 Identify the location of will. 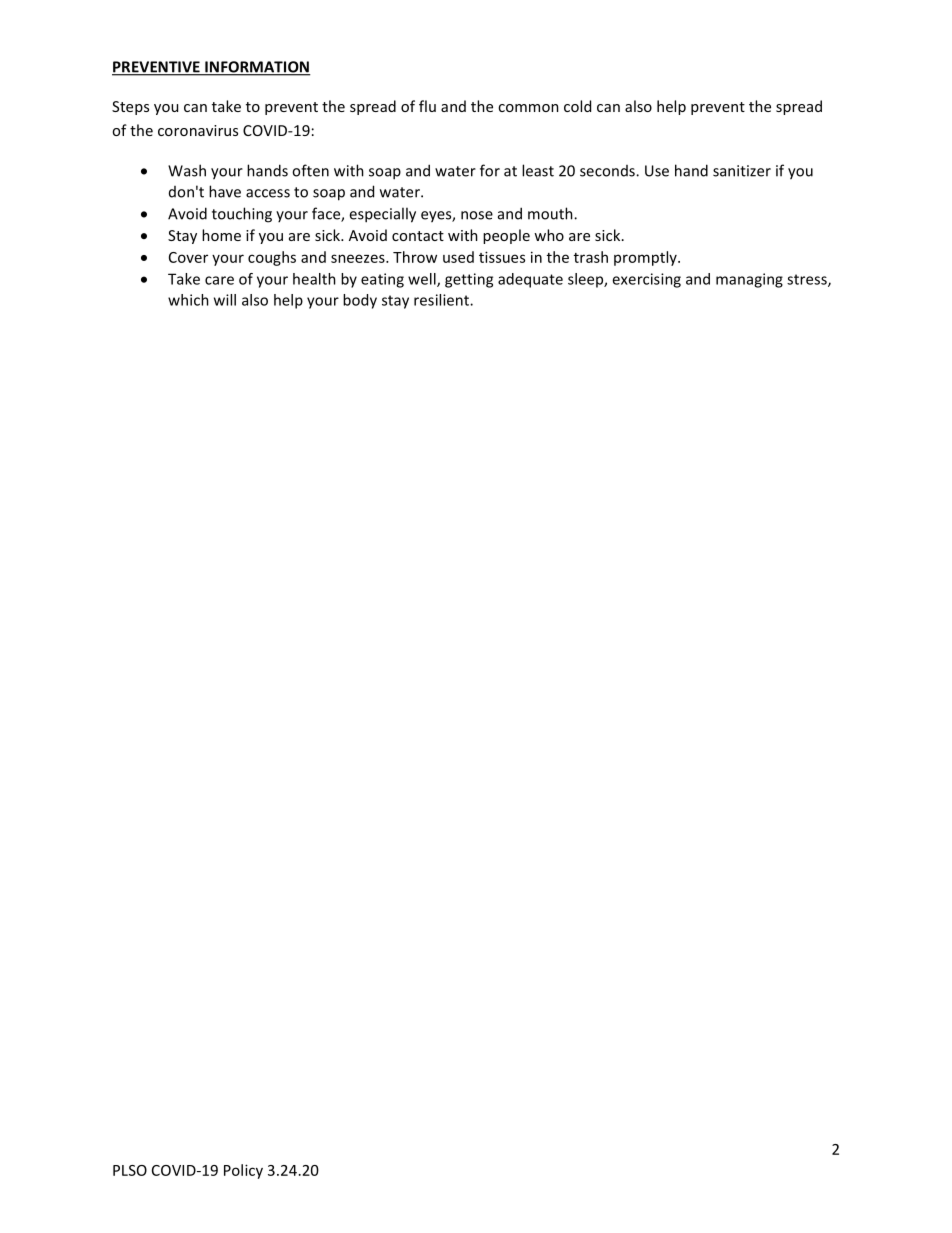
(225, 300).
